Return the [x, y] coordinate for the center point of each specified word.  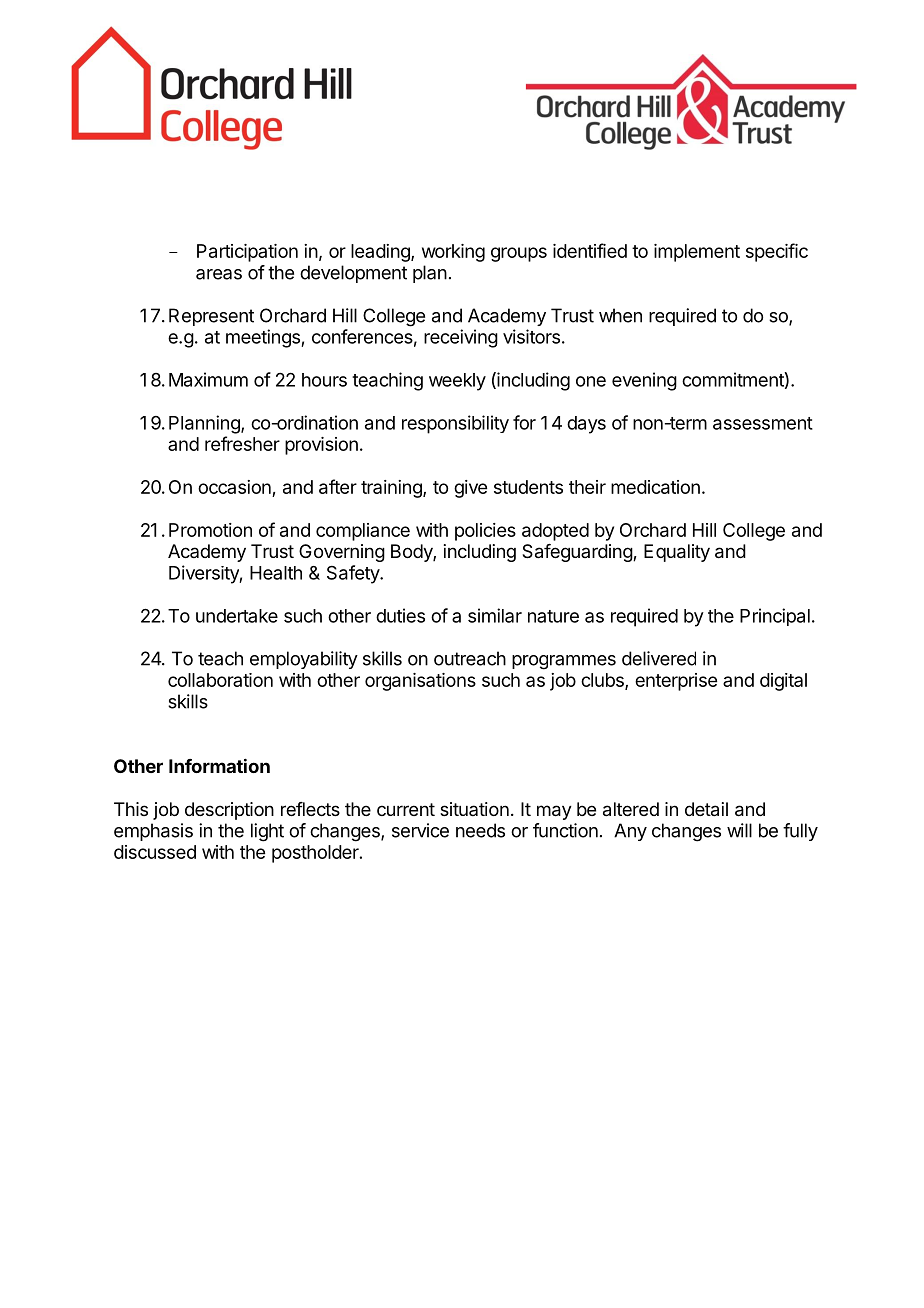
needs [480, 830]
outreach [470, 658]
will [739, 830]
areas [219, 274]
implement [697, 253]
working [453, 253]
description [229, 811]
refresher [242, 443]
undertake [237, 616]
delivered [659, 658]
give [470, 489]
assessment [763, 423]
